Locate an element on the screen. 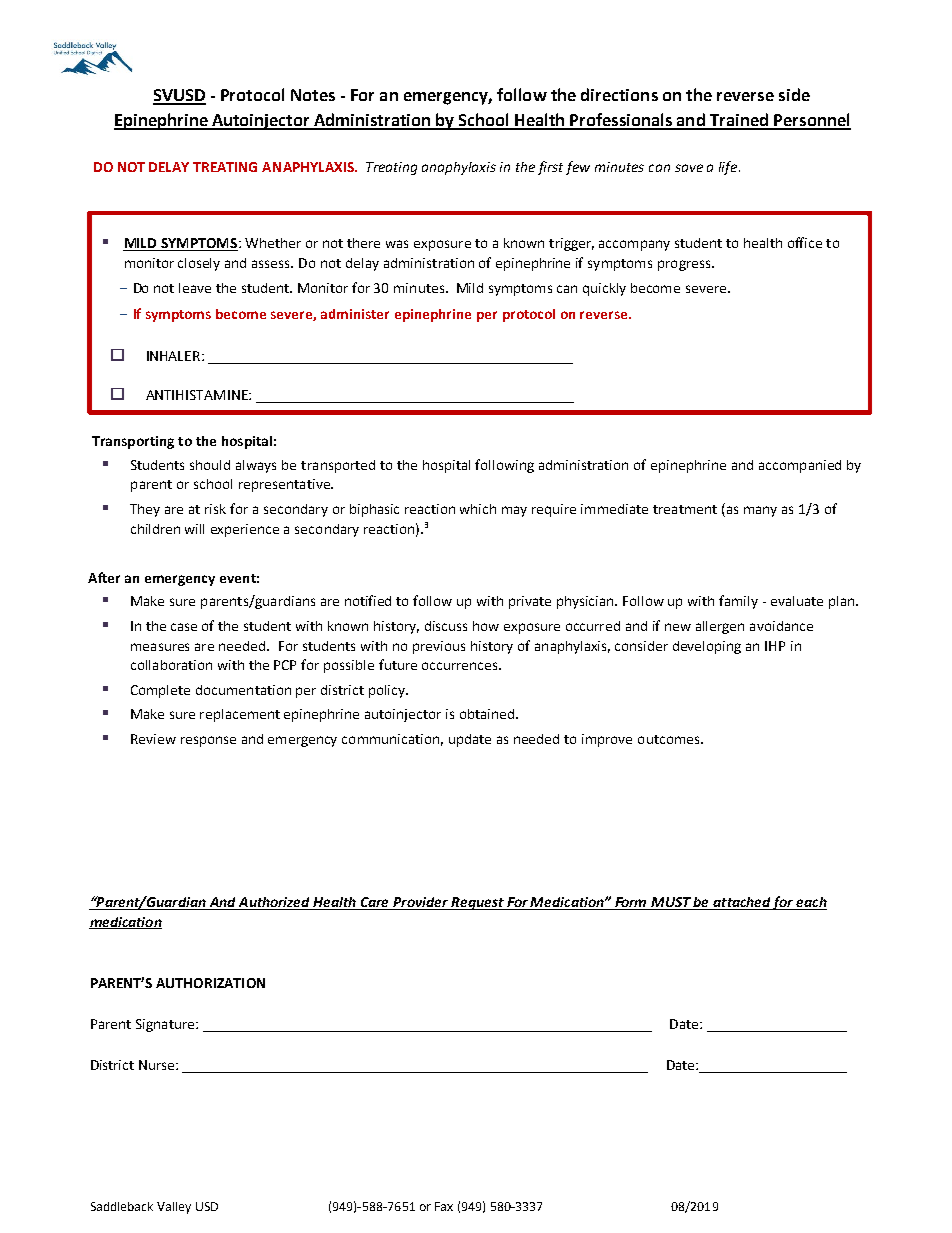 This screenshot has width=952, height=1233. many is located at coordinates (760, 511).
